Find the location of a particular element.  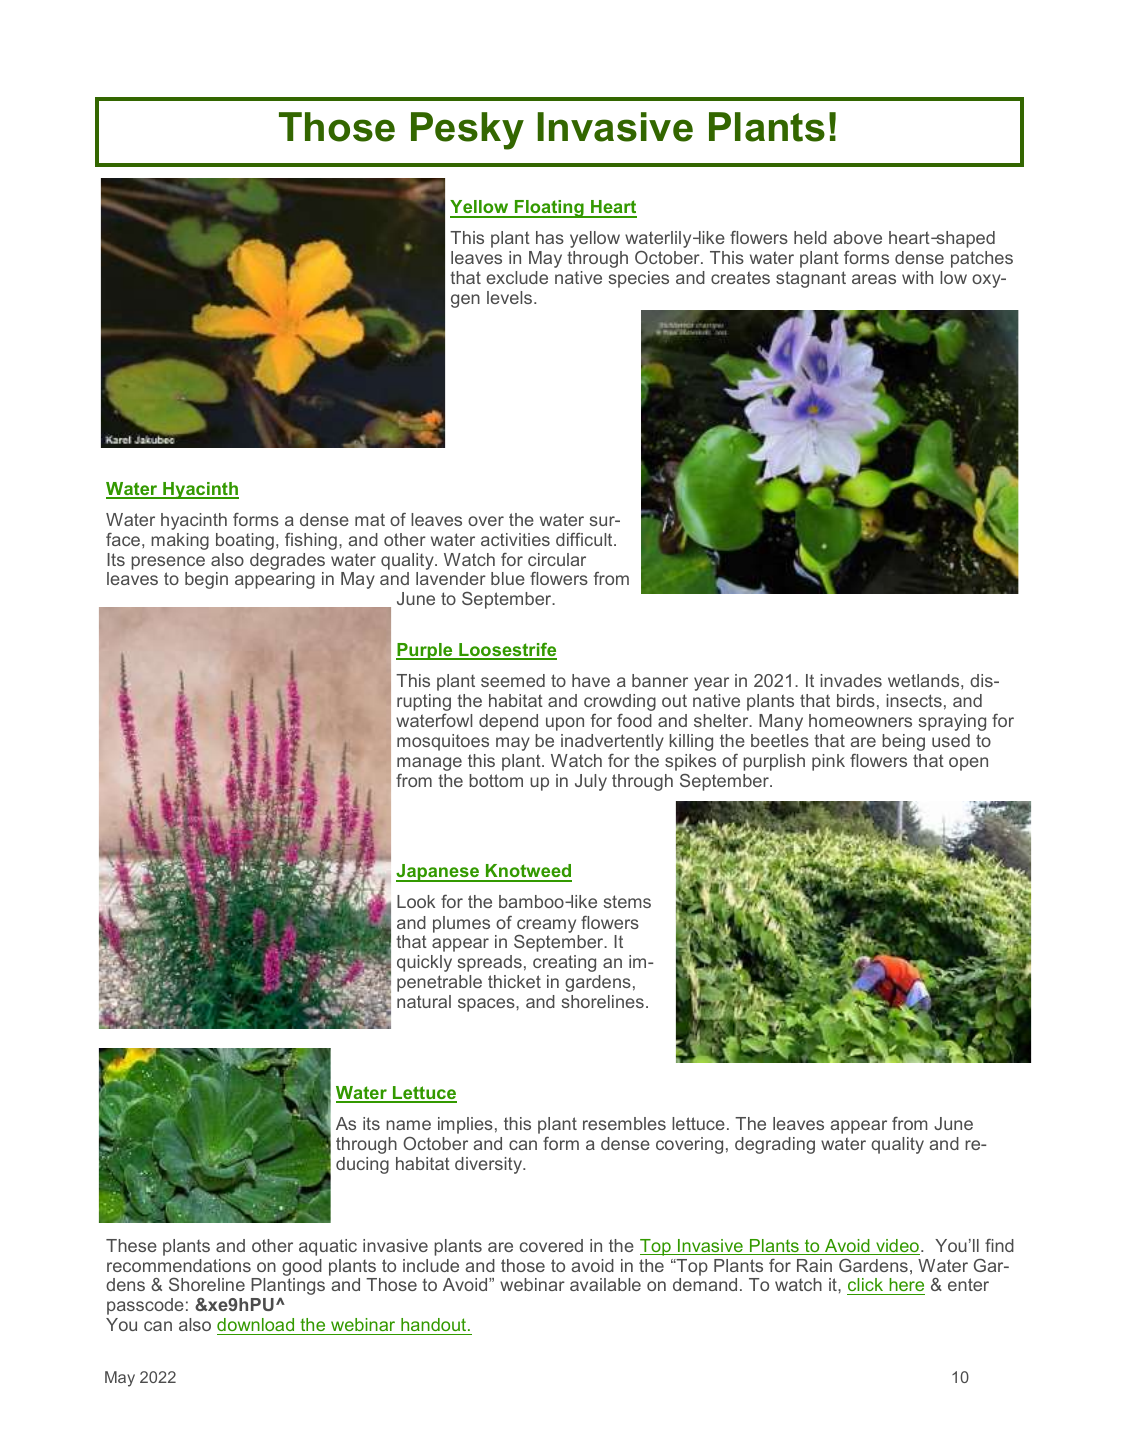

pink is located at coordinates (828, 762).
